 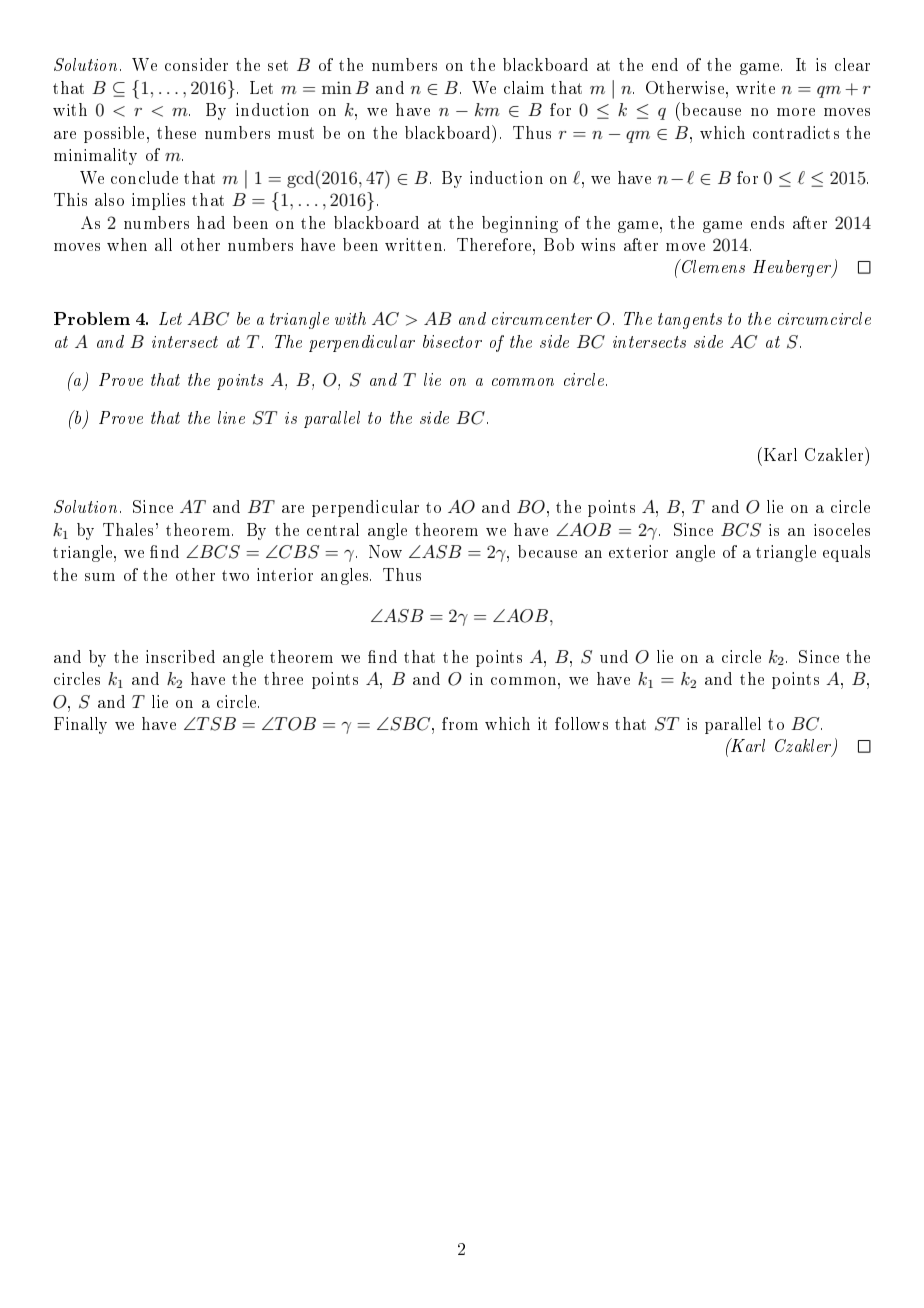 What do you see at coordinates (690, 321) in the document?
I see `tangents` at bounding box center [690, 321].
